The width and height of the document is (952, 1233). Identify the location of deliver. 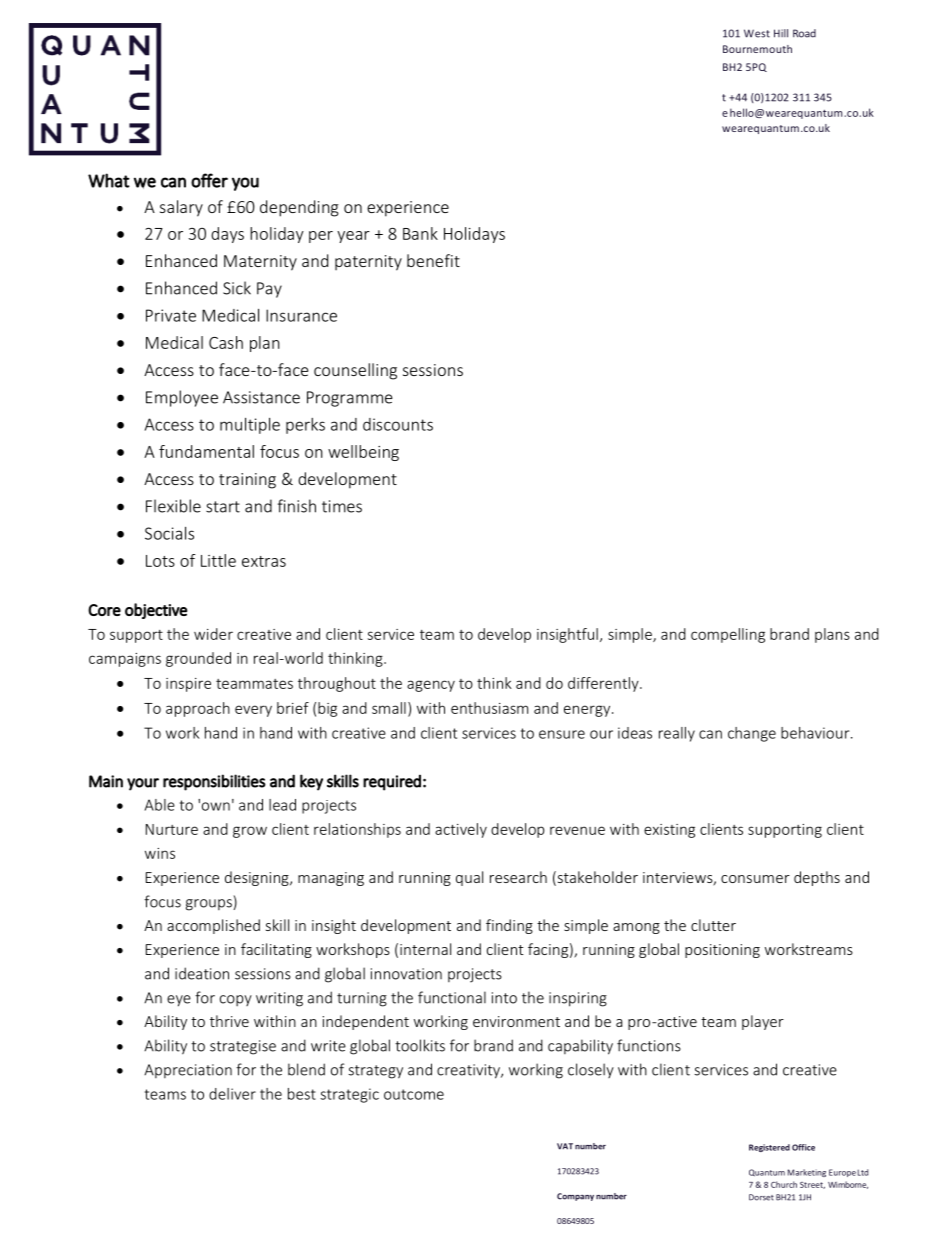
(232, 1094).
